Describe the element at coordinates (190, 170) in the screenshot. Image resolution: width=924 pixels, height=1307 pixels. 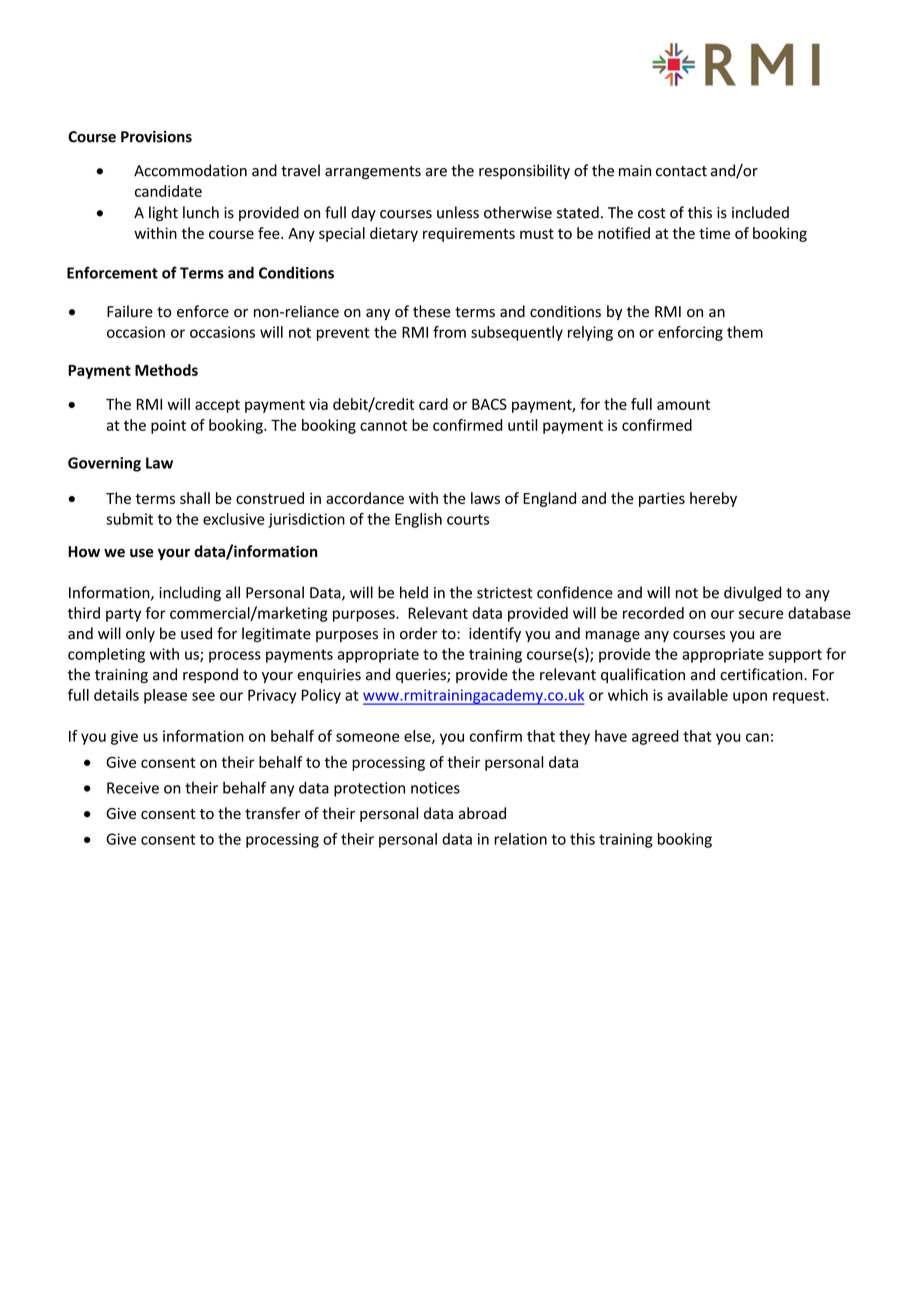
I see `Accommodation` at that location.
